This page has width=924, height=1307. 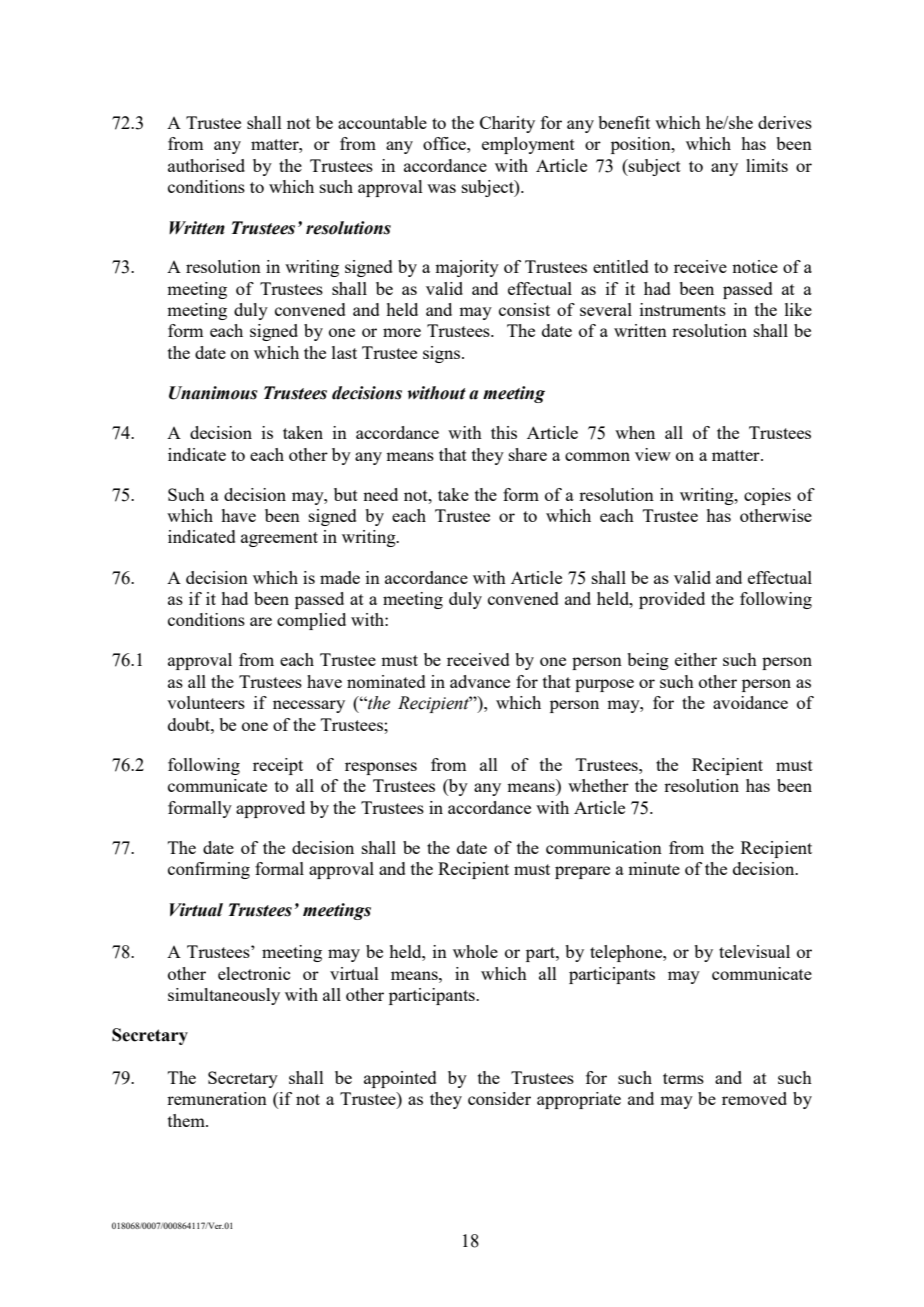 I want to click on Unanimous, so click(x=213, y=393).
